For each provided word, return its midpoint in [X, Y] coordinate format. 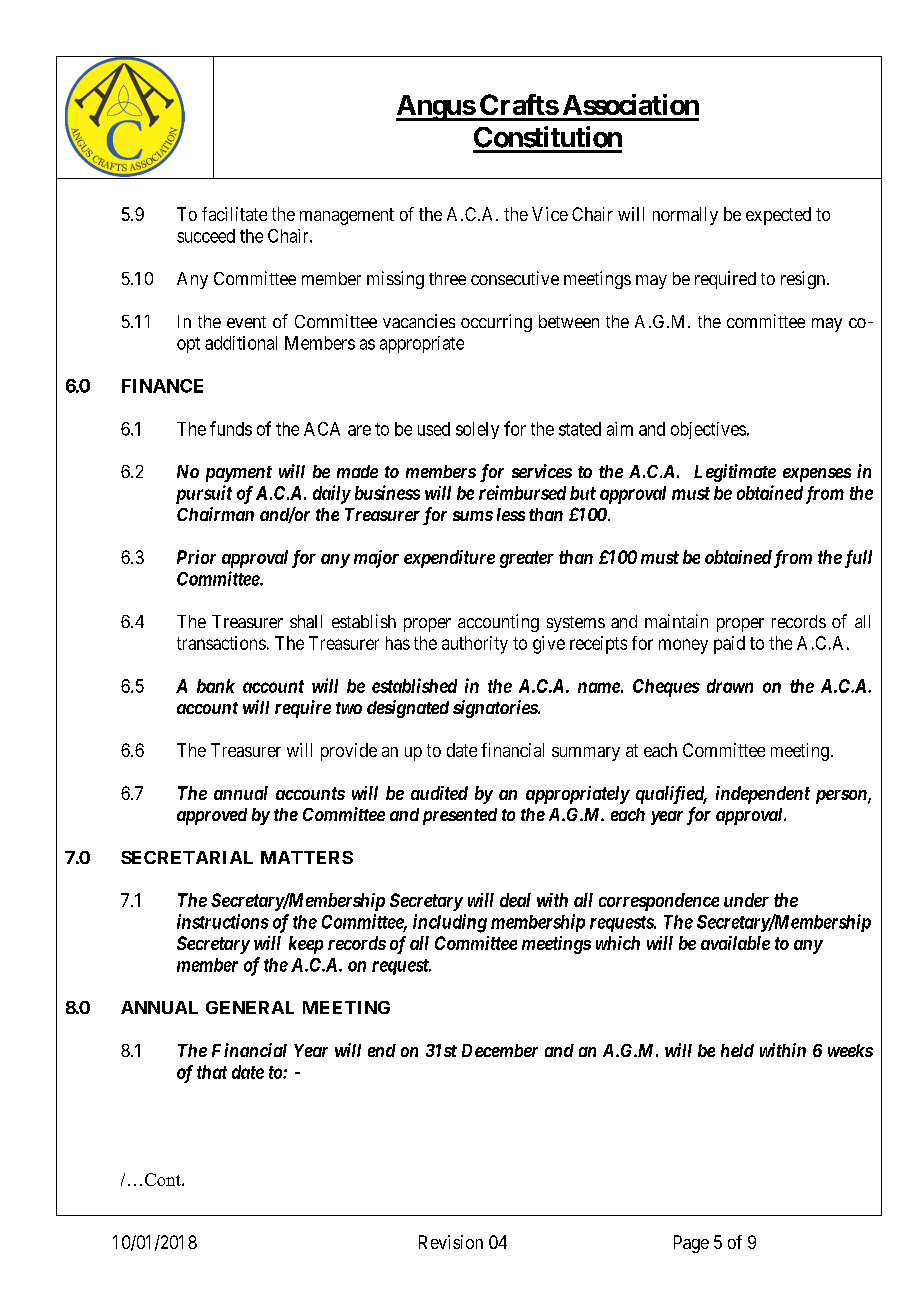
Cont [164, 1179]
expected [778, 216]
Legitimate [735, 473]
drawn [730, 686]
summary [586, 754]
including [450, 923]
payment [239, 474]
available [735, 943]
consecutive [515, 278]
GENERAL [250, 1007]
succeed [206, 236]
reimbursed [522, 492]
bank [216, 686]
